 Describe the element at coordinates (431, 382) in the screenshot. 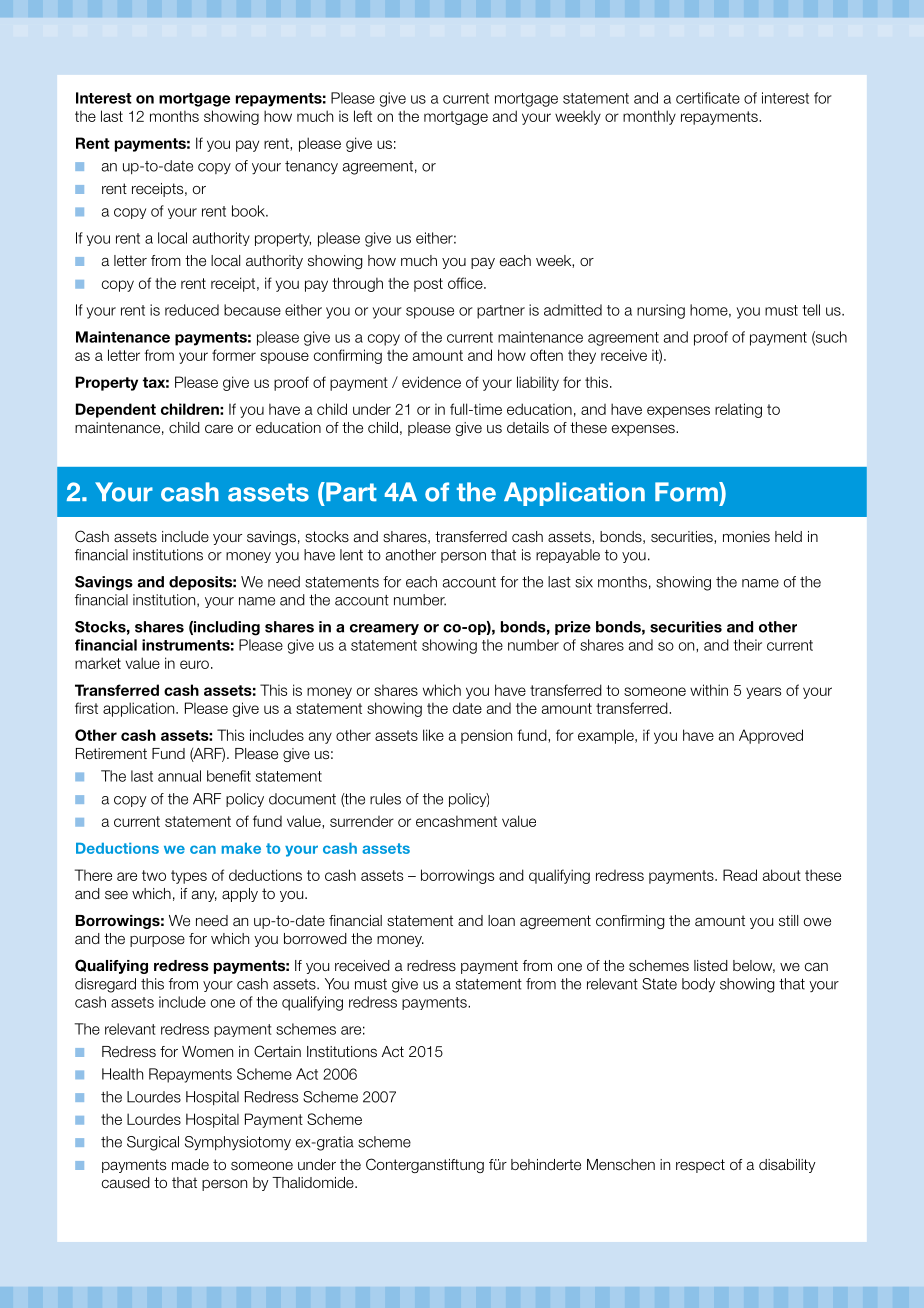

I see `evidence` at that location.
